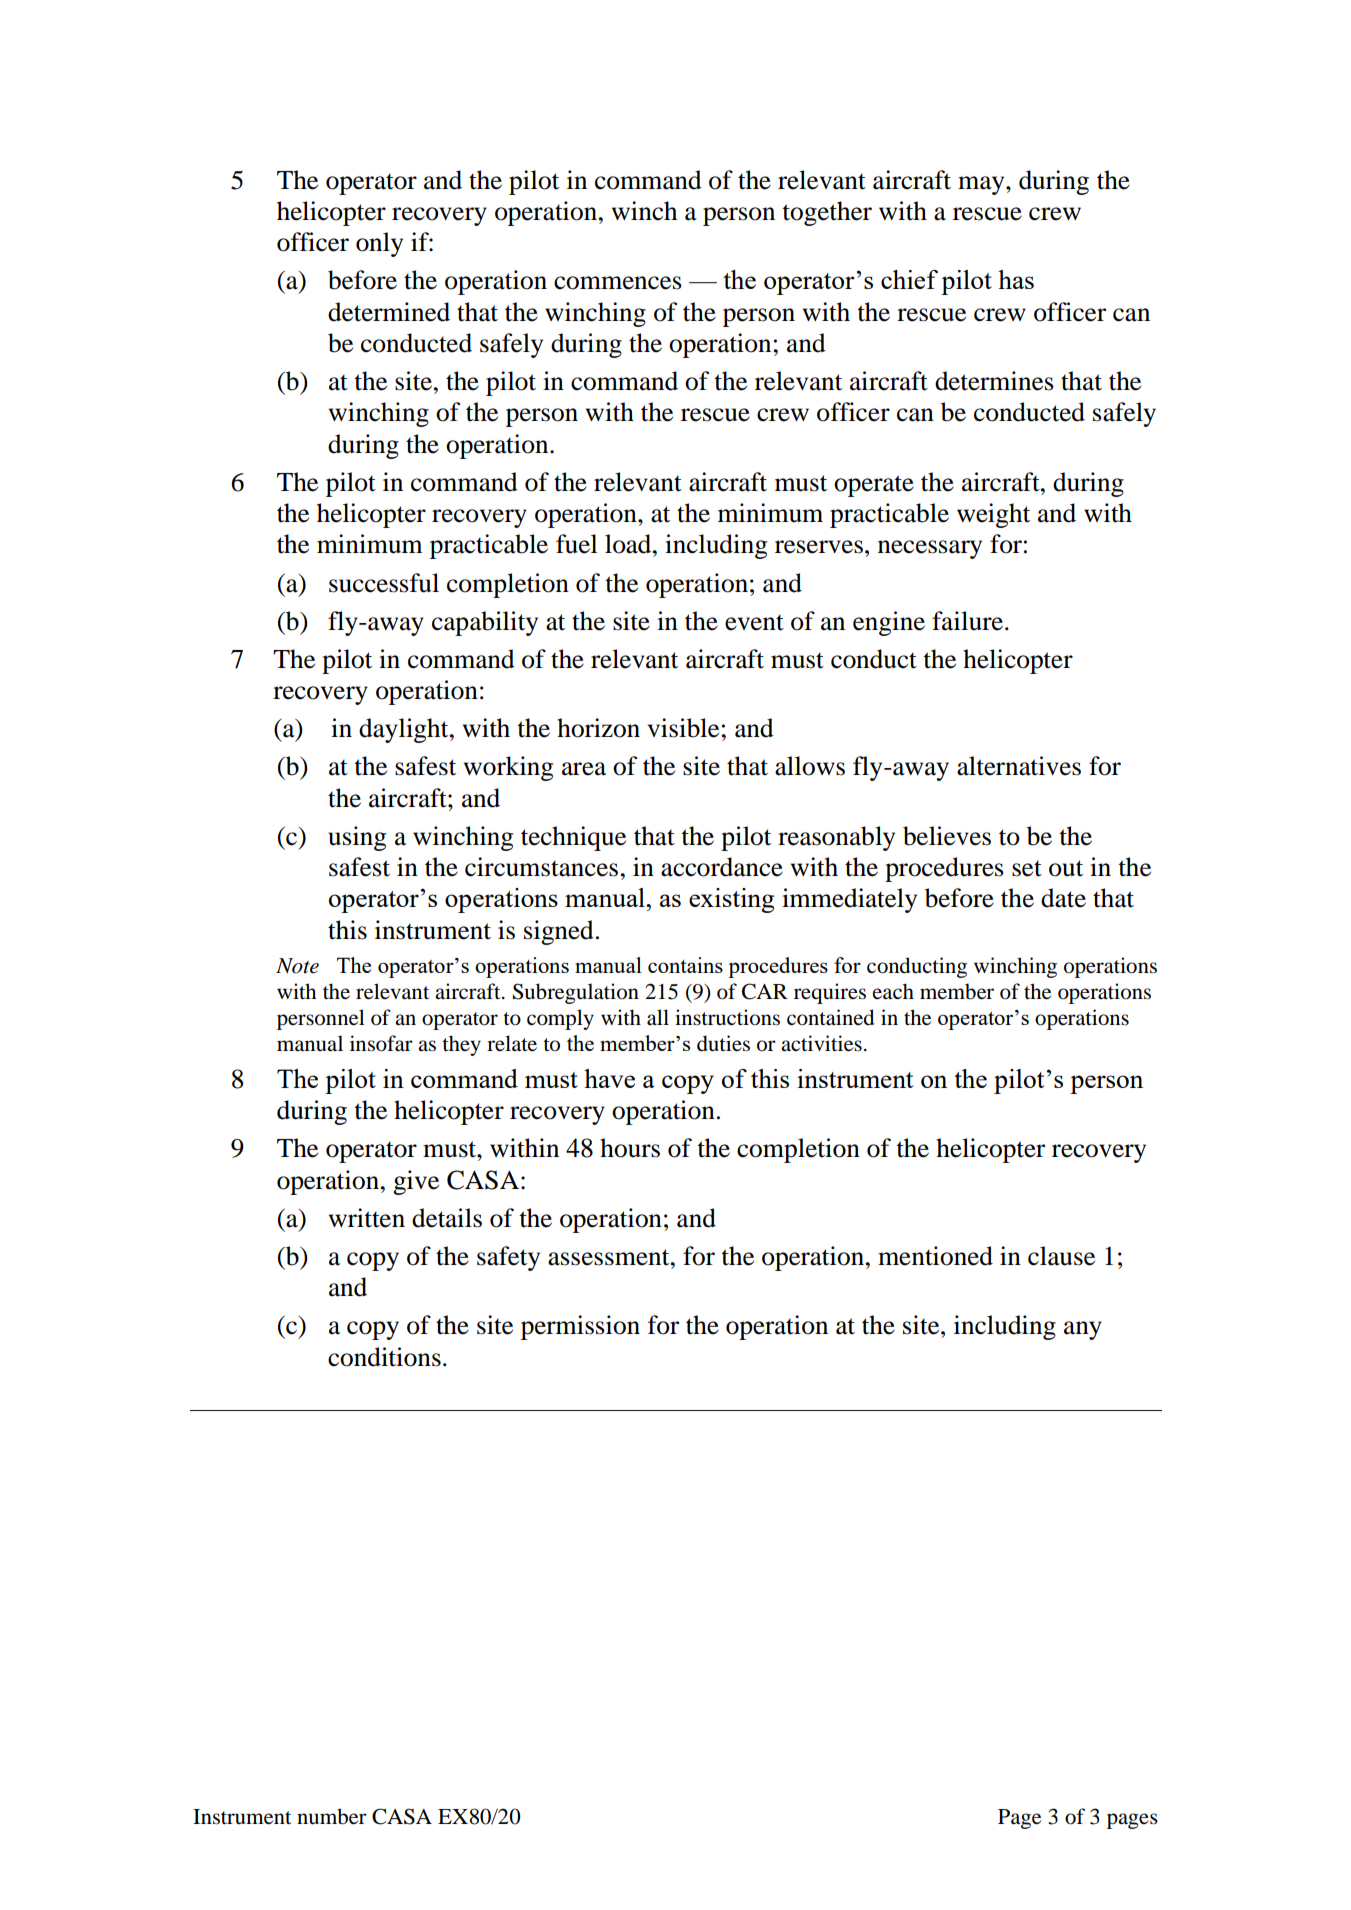 The width and height of the screenshot is (1351, 1910). What do you see at coordinates (982, 185) in the screenshot?
I see `may` at bounding box center [982, 185].
